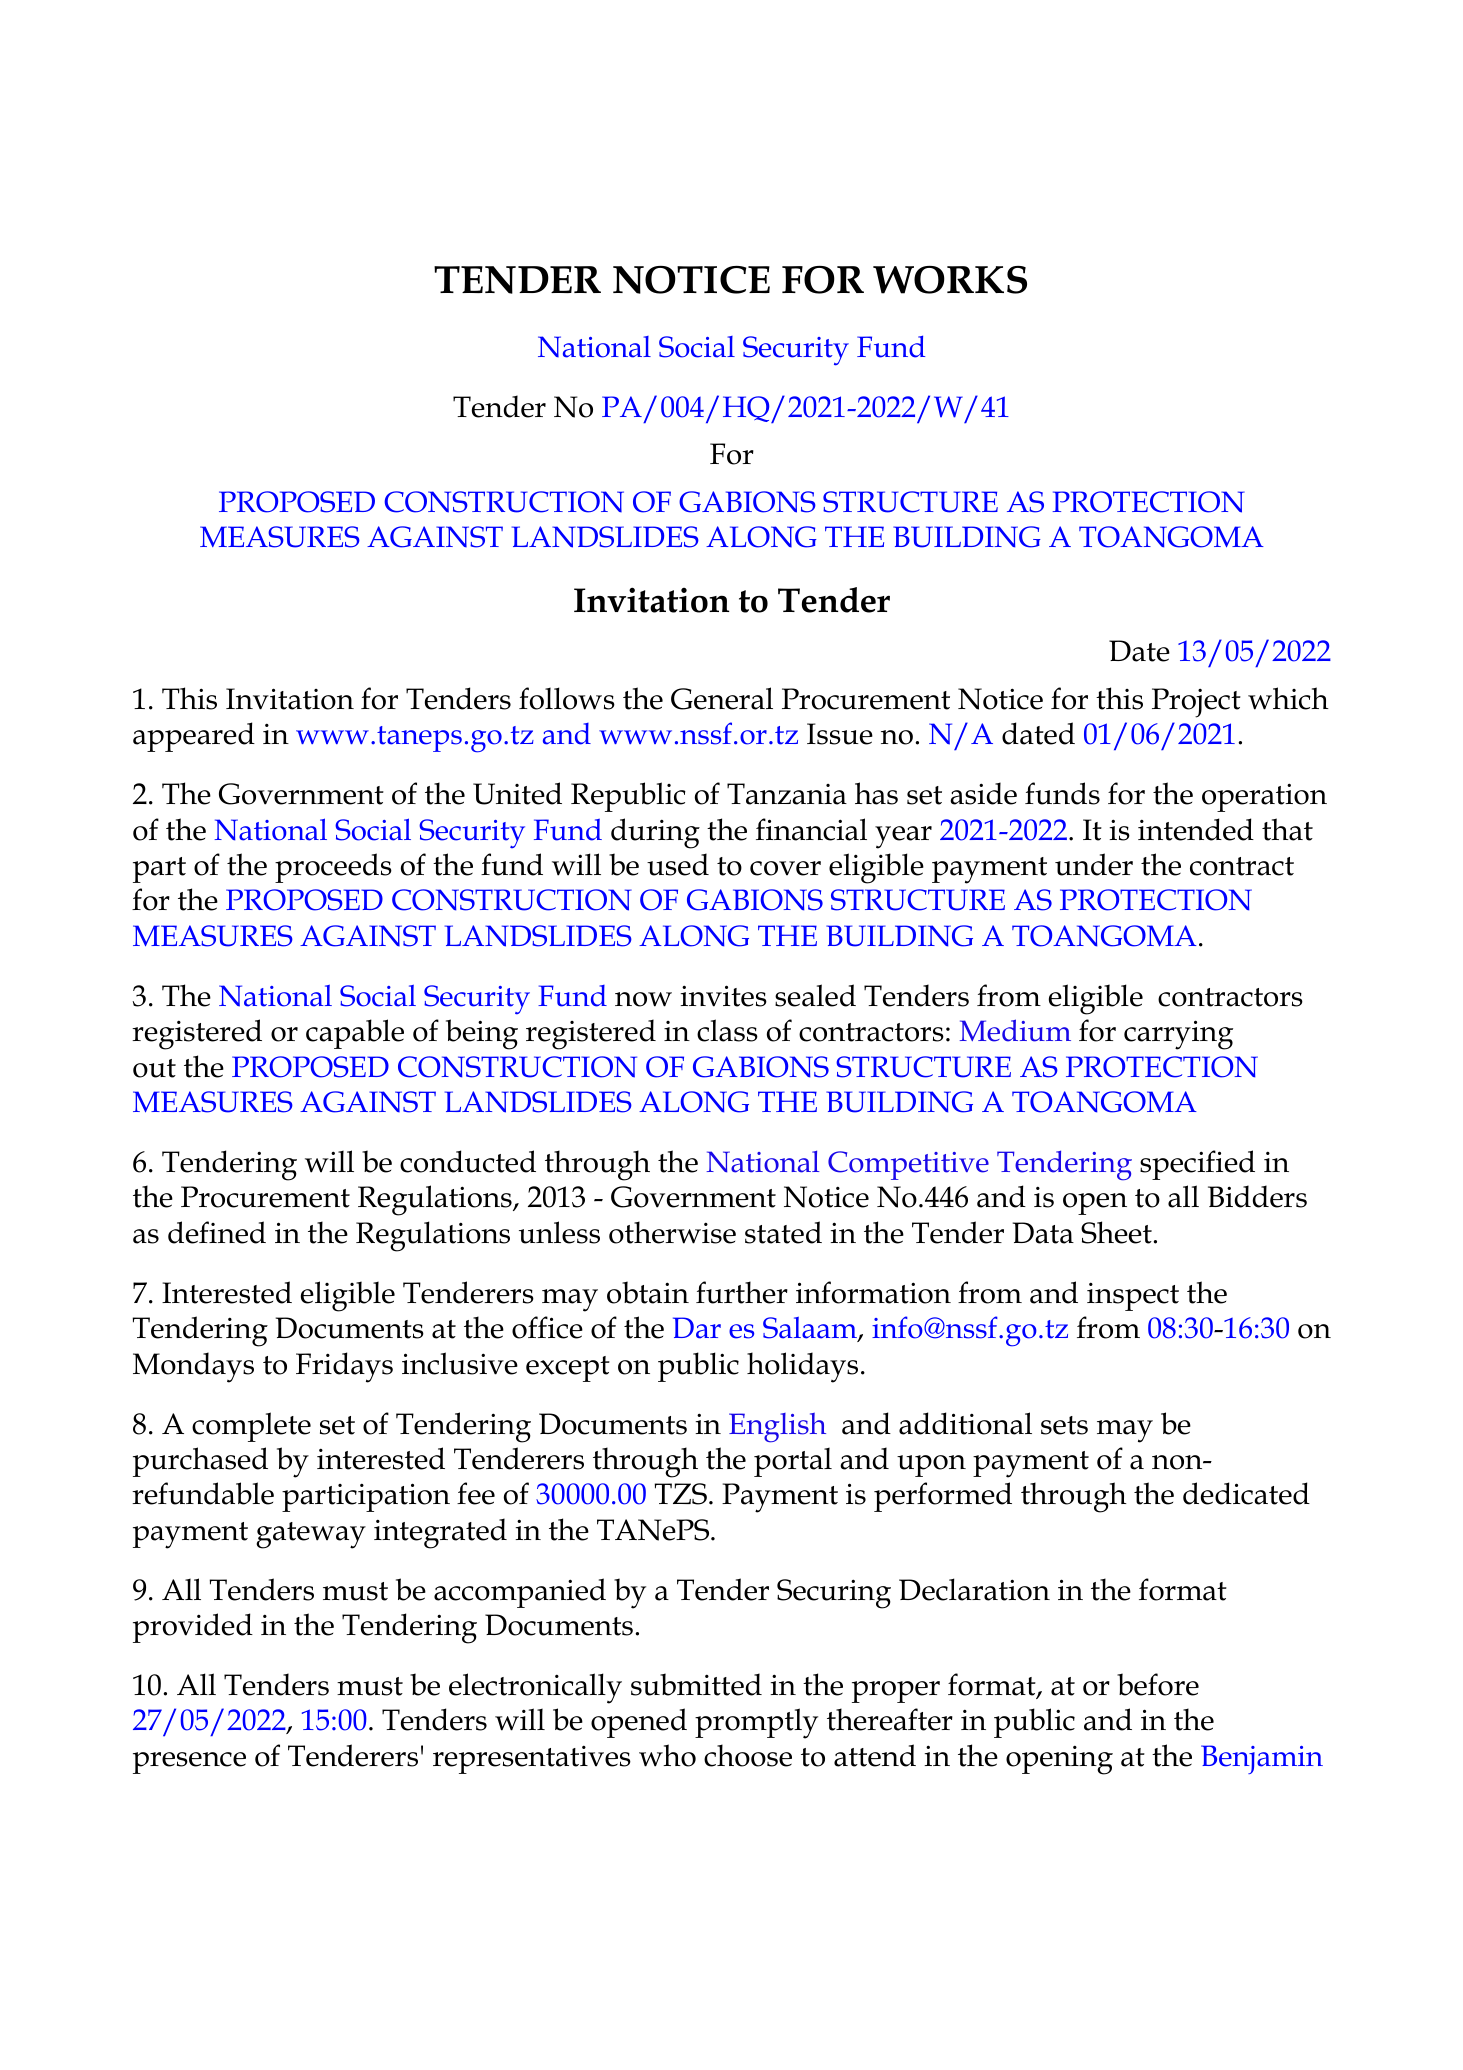  Describe the element at coordinates (1158, 1684) in the screenshot. I see `before` at that location.
